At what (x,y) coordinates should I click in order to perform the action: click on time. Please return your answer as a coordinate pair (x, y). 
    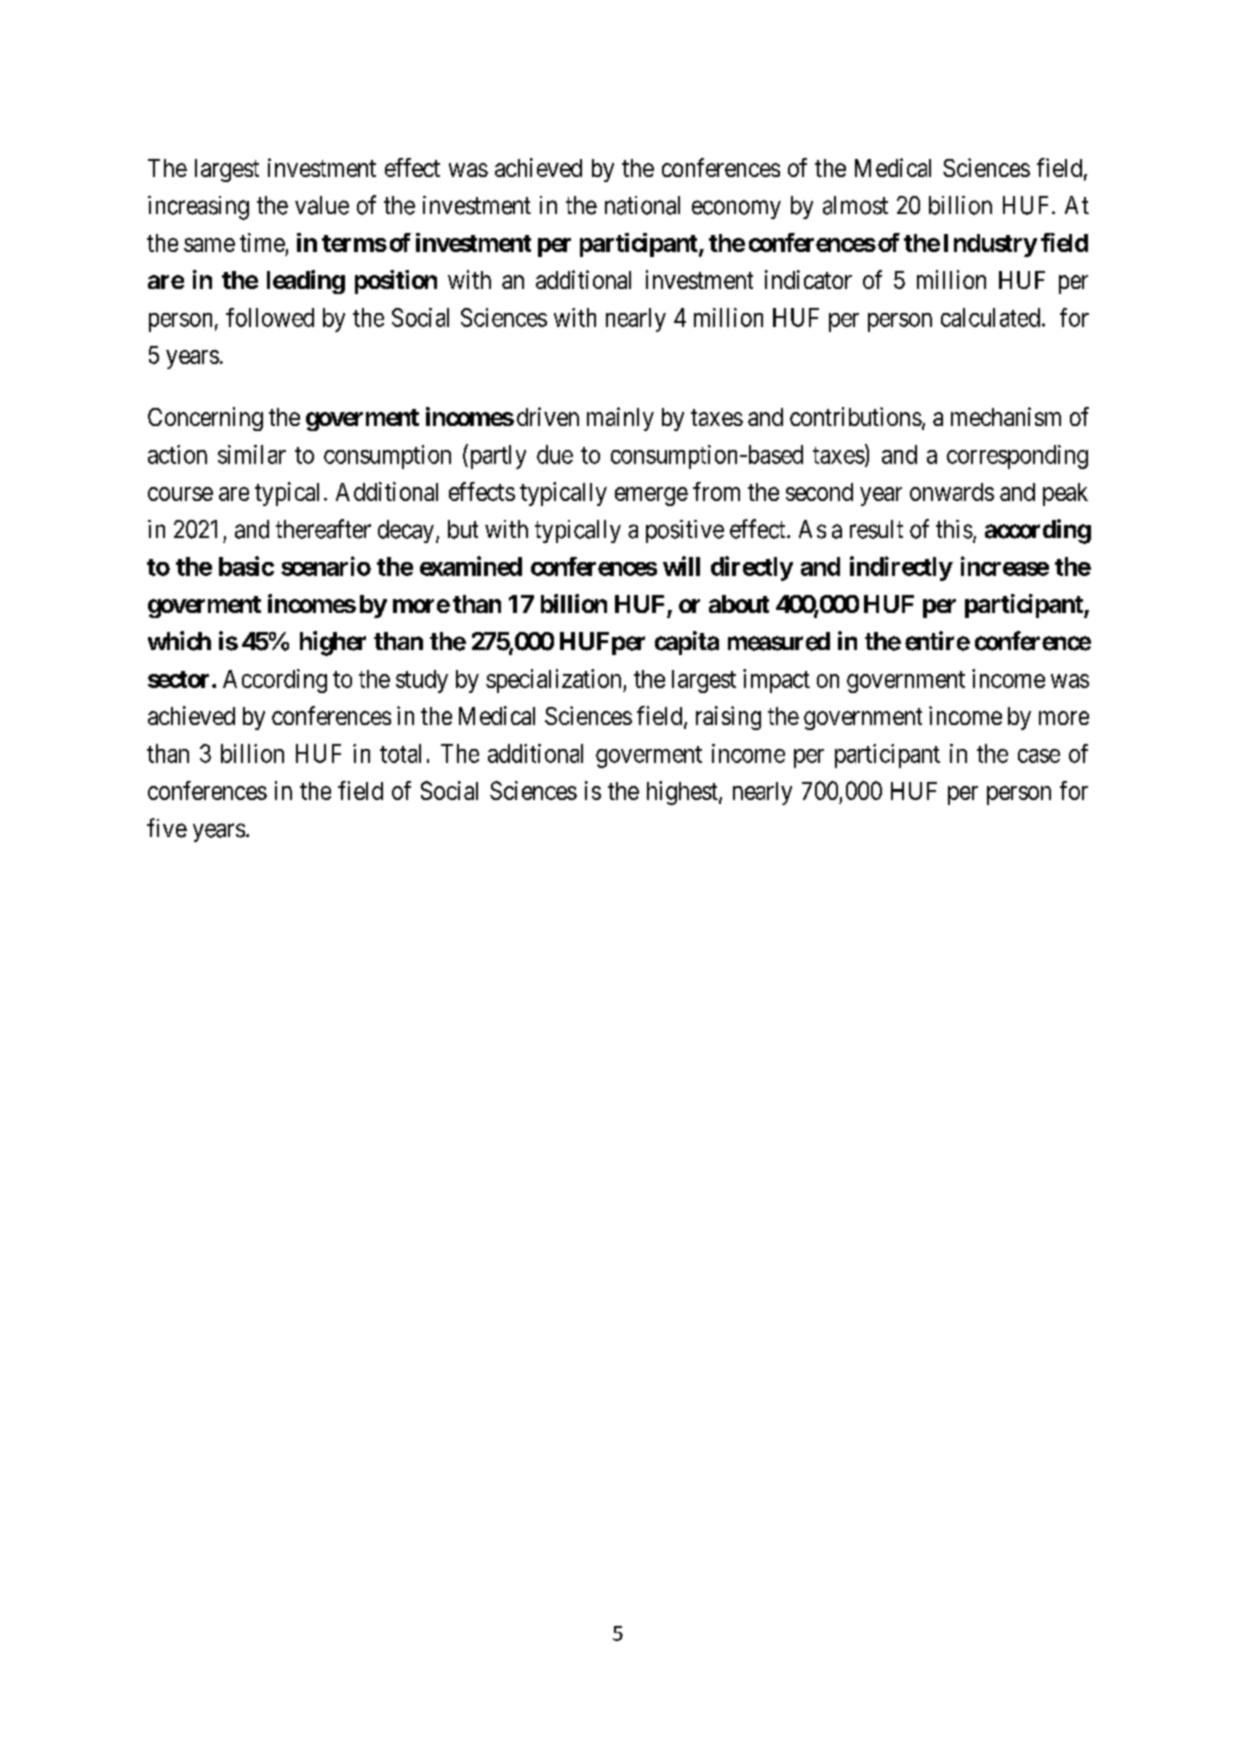
    Looking at the image, I should click on (262, 242).
